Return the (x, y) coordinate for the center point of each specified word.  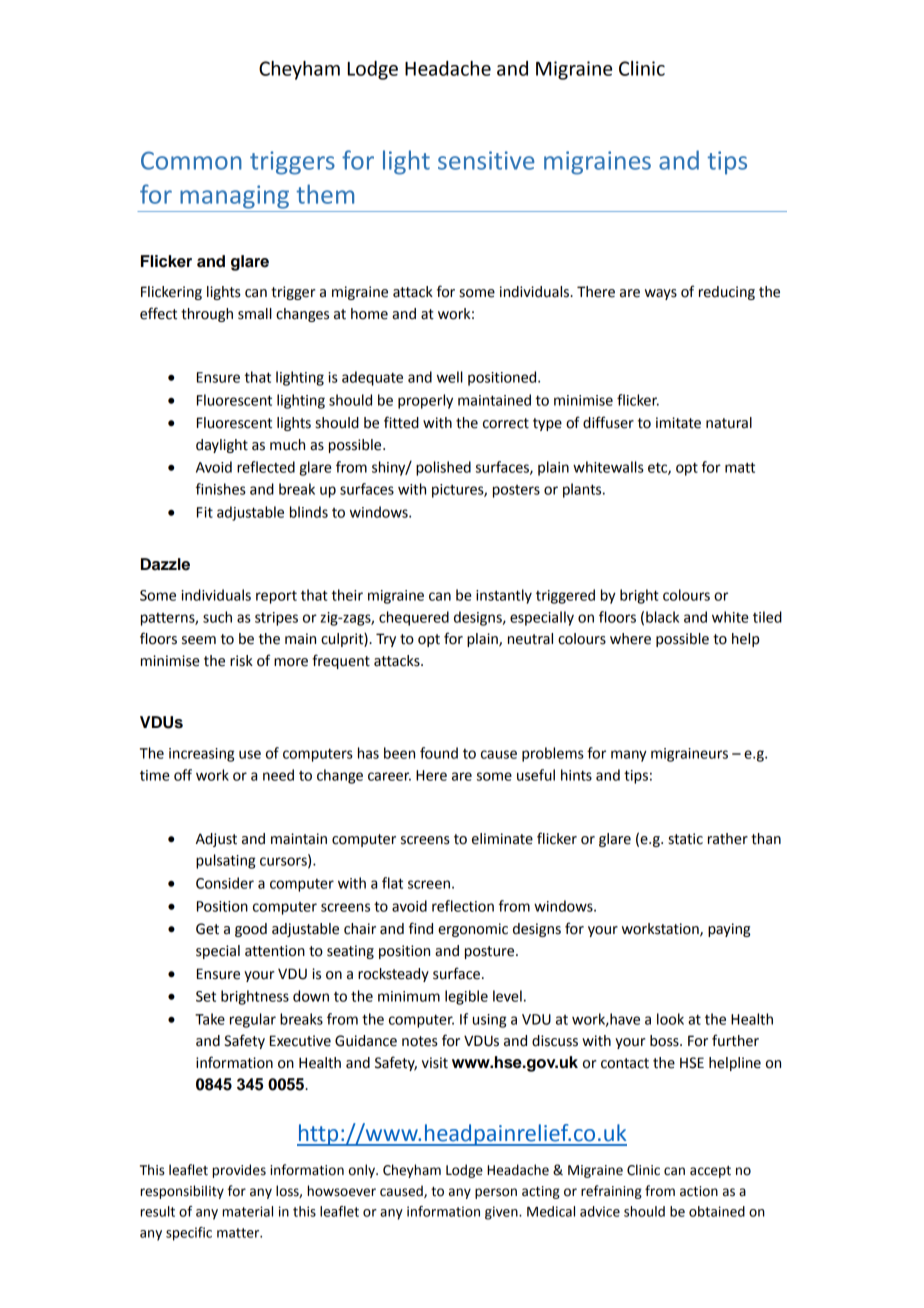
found (439, 753)
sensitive (486, 160)
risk (241, 661)
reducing (727, 293)
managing (234, 197)
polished (443, 468)
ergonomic (473, 930)
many (629, 756)
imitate (678, 423)
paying (729, 930)
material (247, 1211)
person (496, 1193)
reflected (266, 467)
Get (207, 929)
